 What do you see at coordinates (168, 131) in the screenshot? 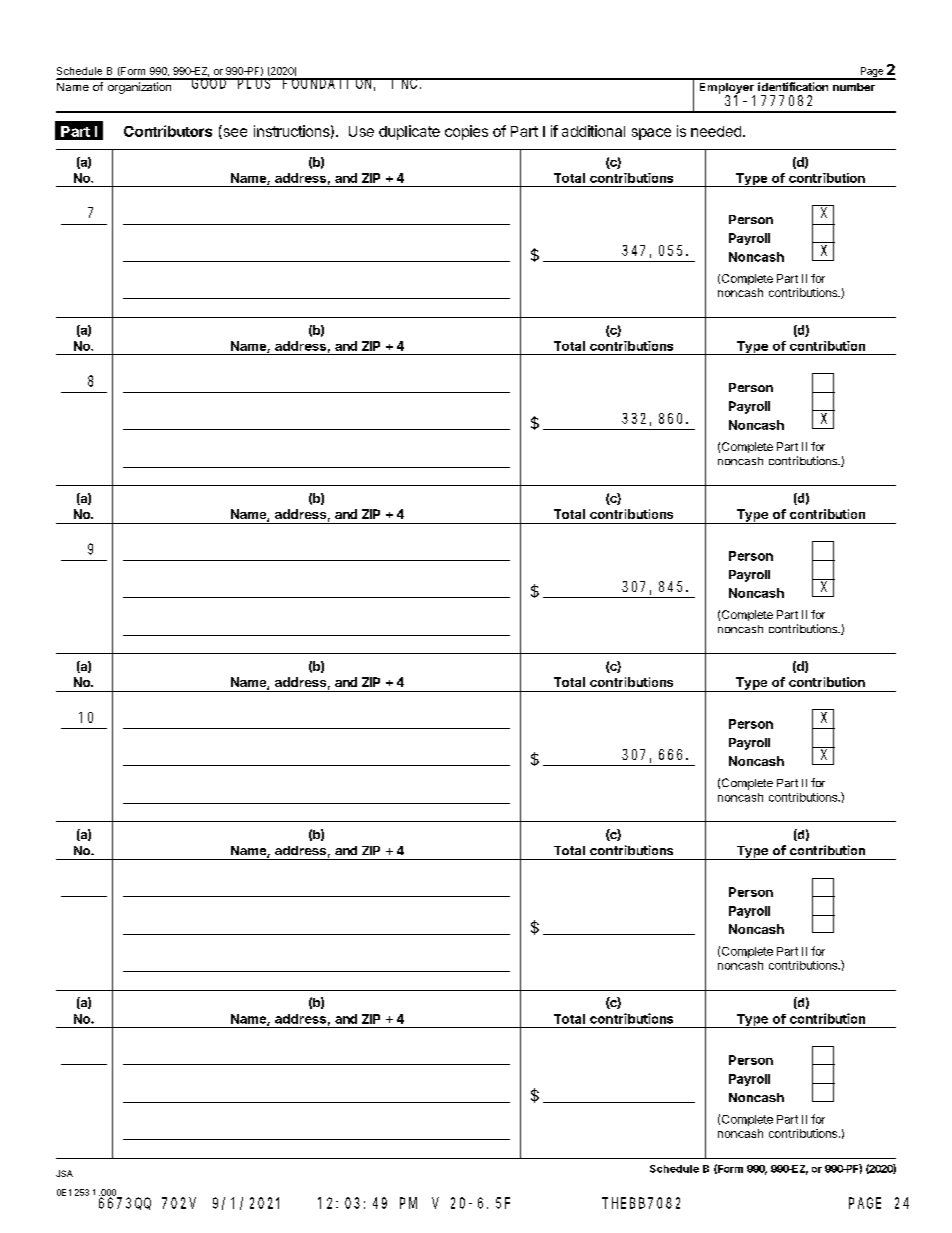
I see `Contributors` at bounding box center [168, 131].
